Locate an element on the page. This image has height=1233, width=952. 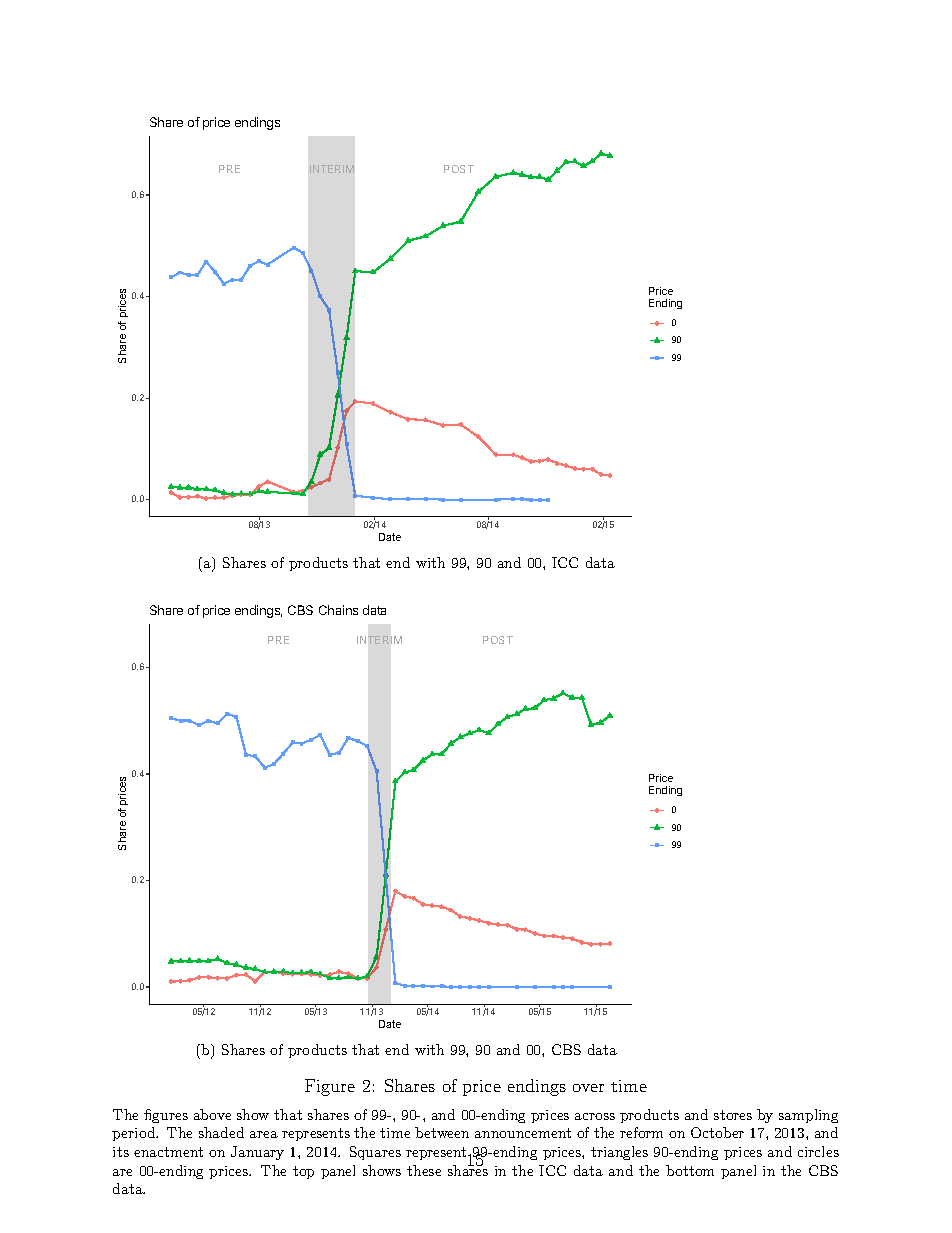
stores is located at coordinates (733, 1115).
